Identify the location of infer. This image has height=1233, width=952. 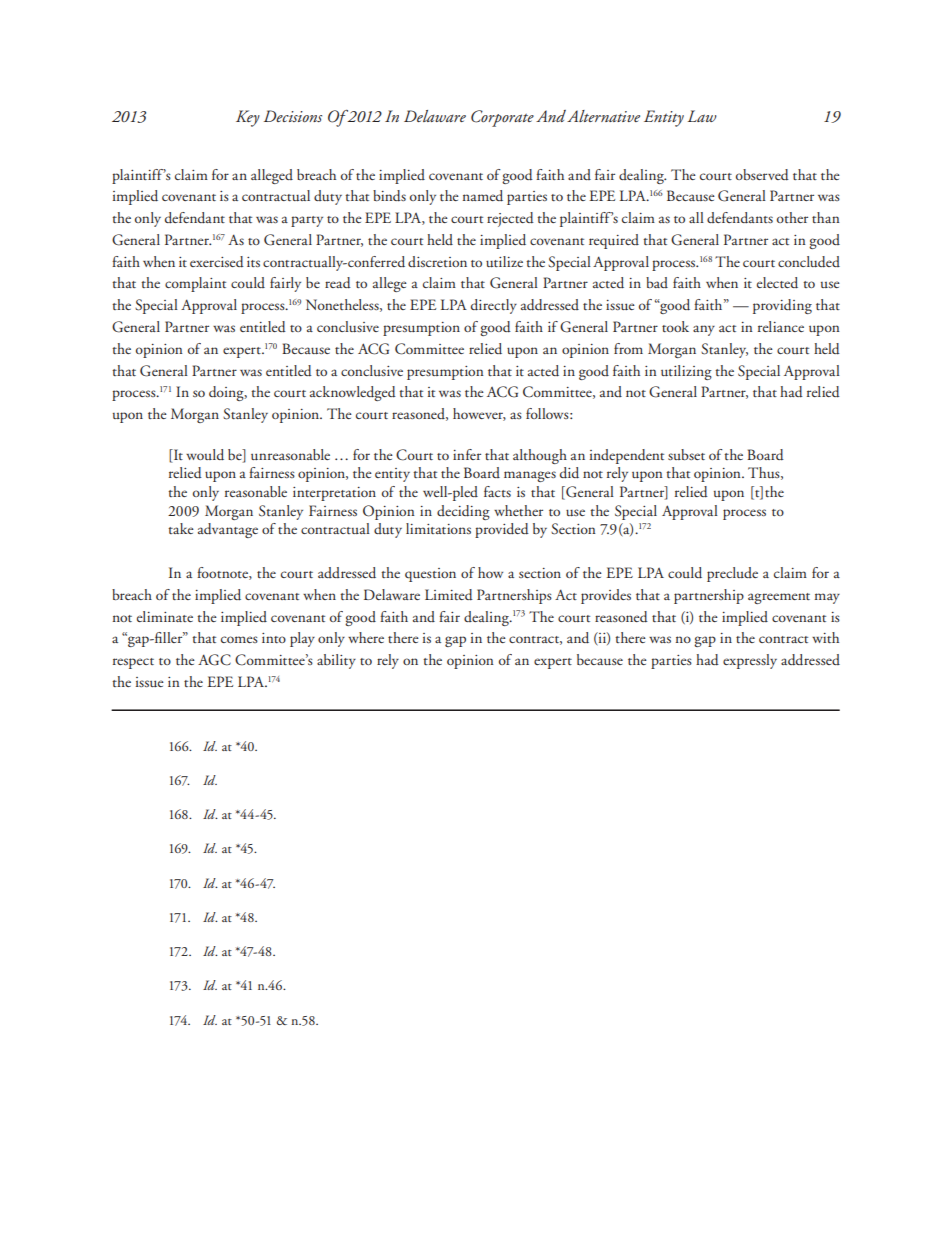
(467, 454).
